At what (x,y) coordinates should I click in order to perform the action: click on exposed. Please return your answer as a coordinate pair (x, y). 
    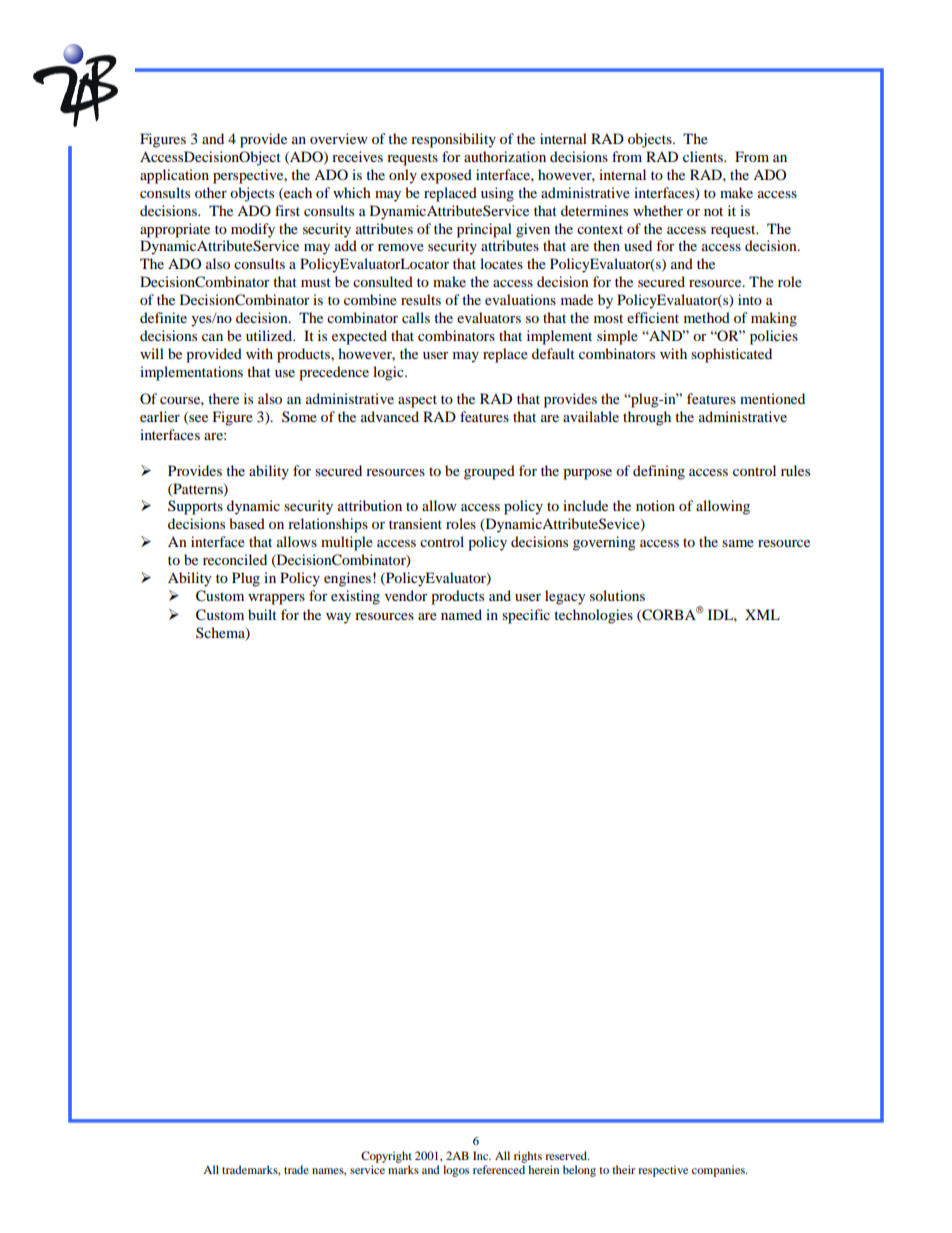
    Looking at the image, I should click on (446, 176).
